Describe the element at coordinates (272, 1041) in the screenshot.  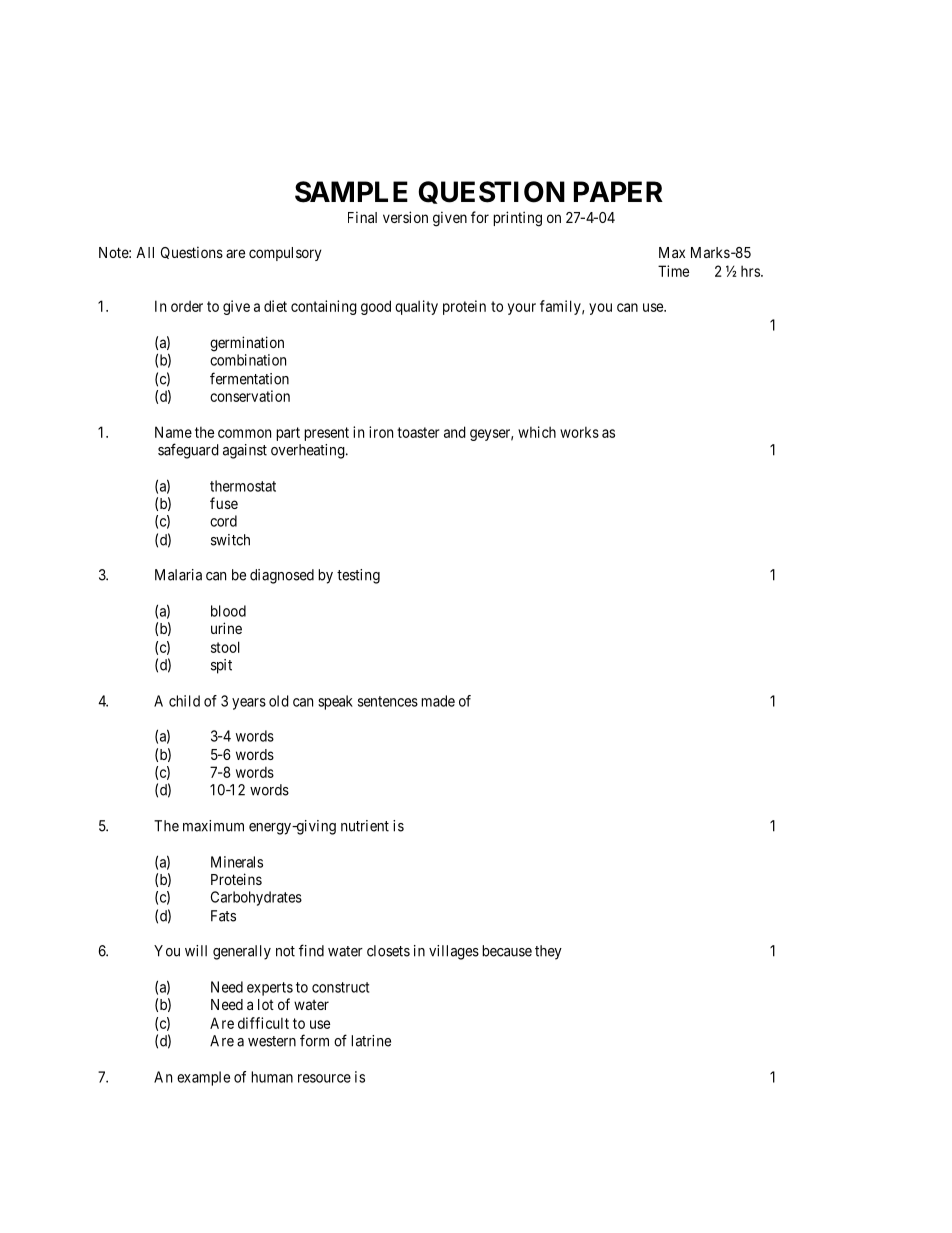
I see `western` at that location.
